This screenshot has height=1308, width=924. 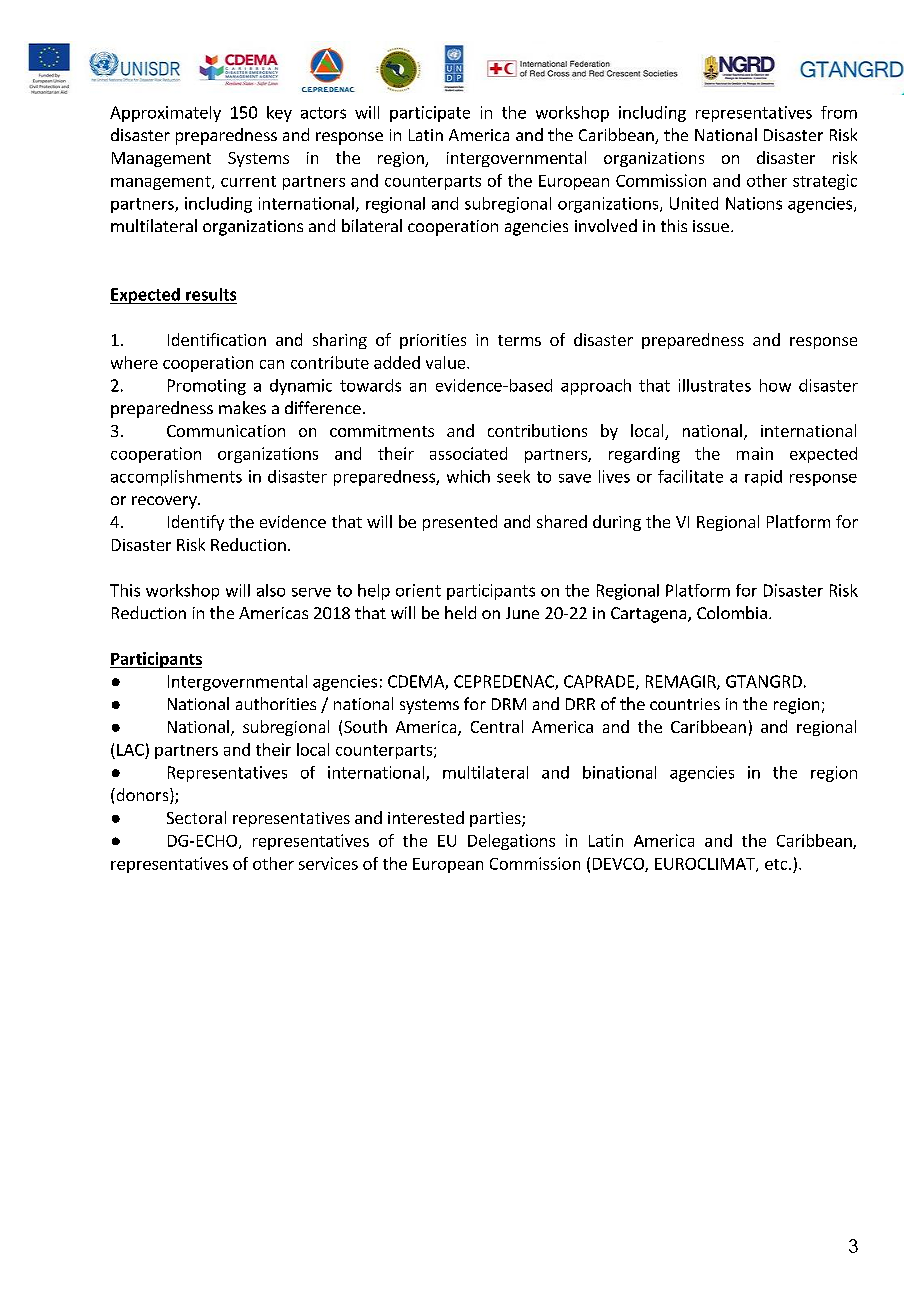 What do you see at coordinates (271, 590) in the screenshot?
I see `also` at bounding box center [271, 590].
